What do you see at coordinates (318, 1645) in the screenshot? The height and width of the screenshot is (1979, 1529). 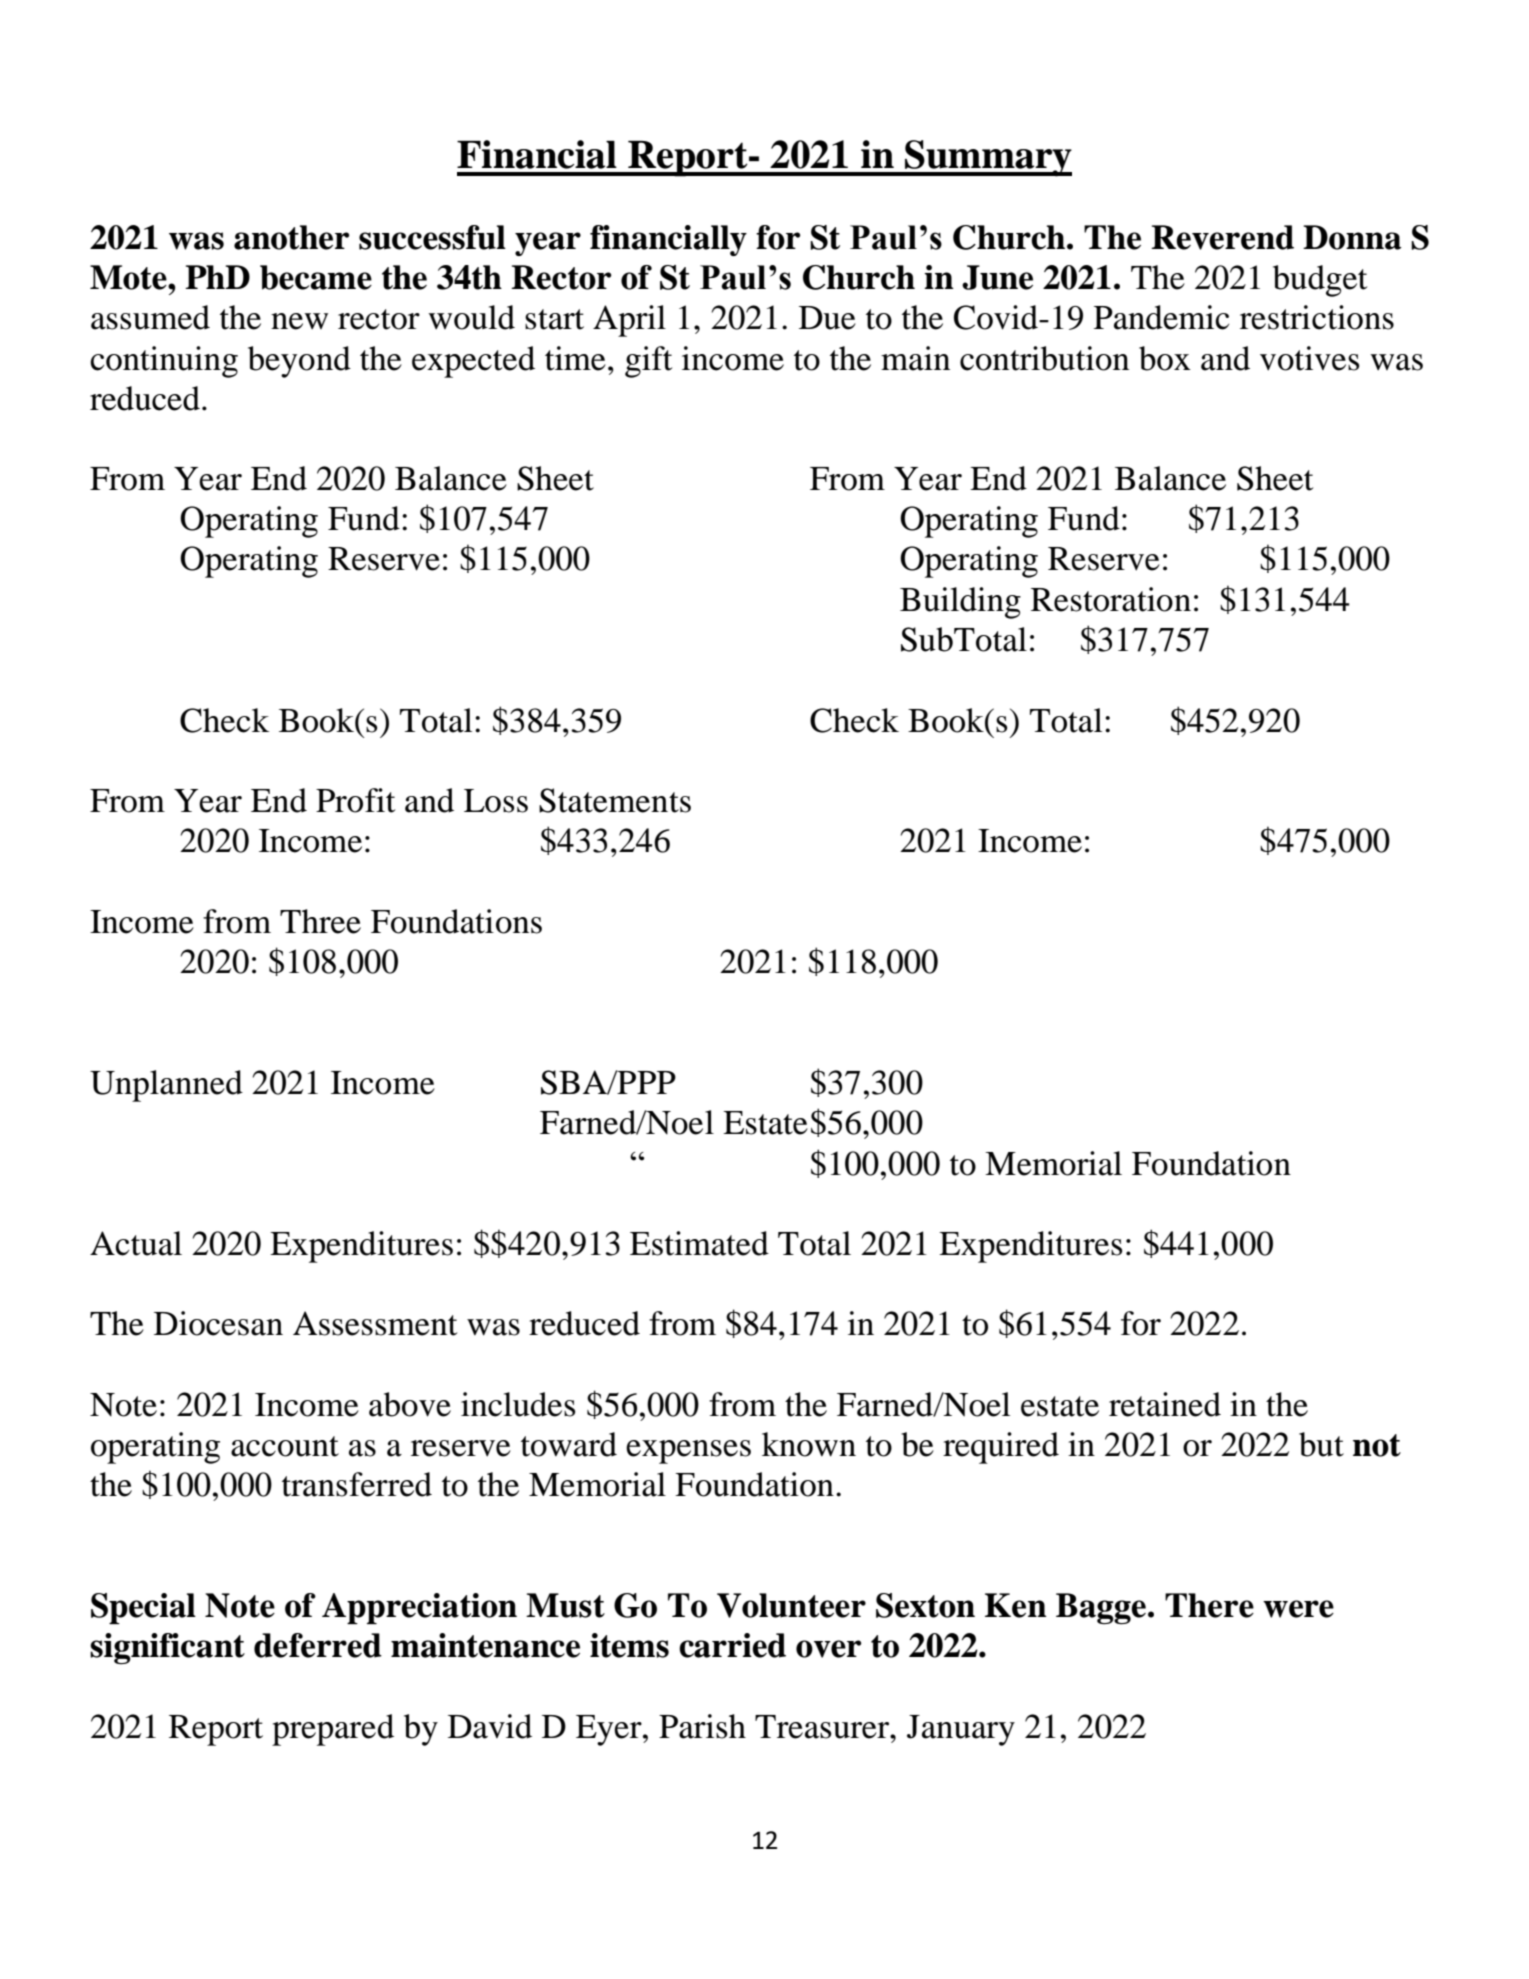 I see `deferred` at bounding box center [318, 1645].
